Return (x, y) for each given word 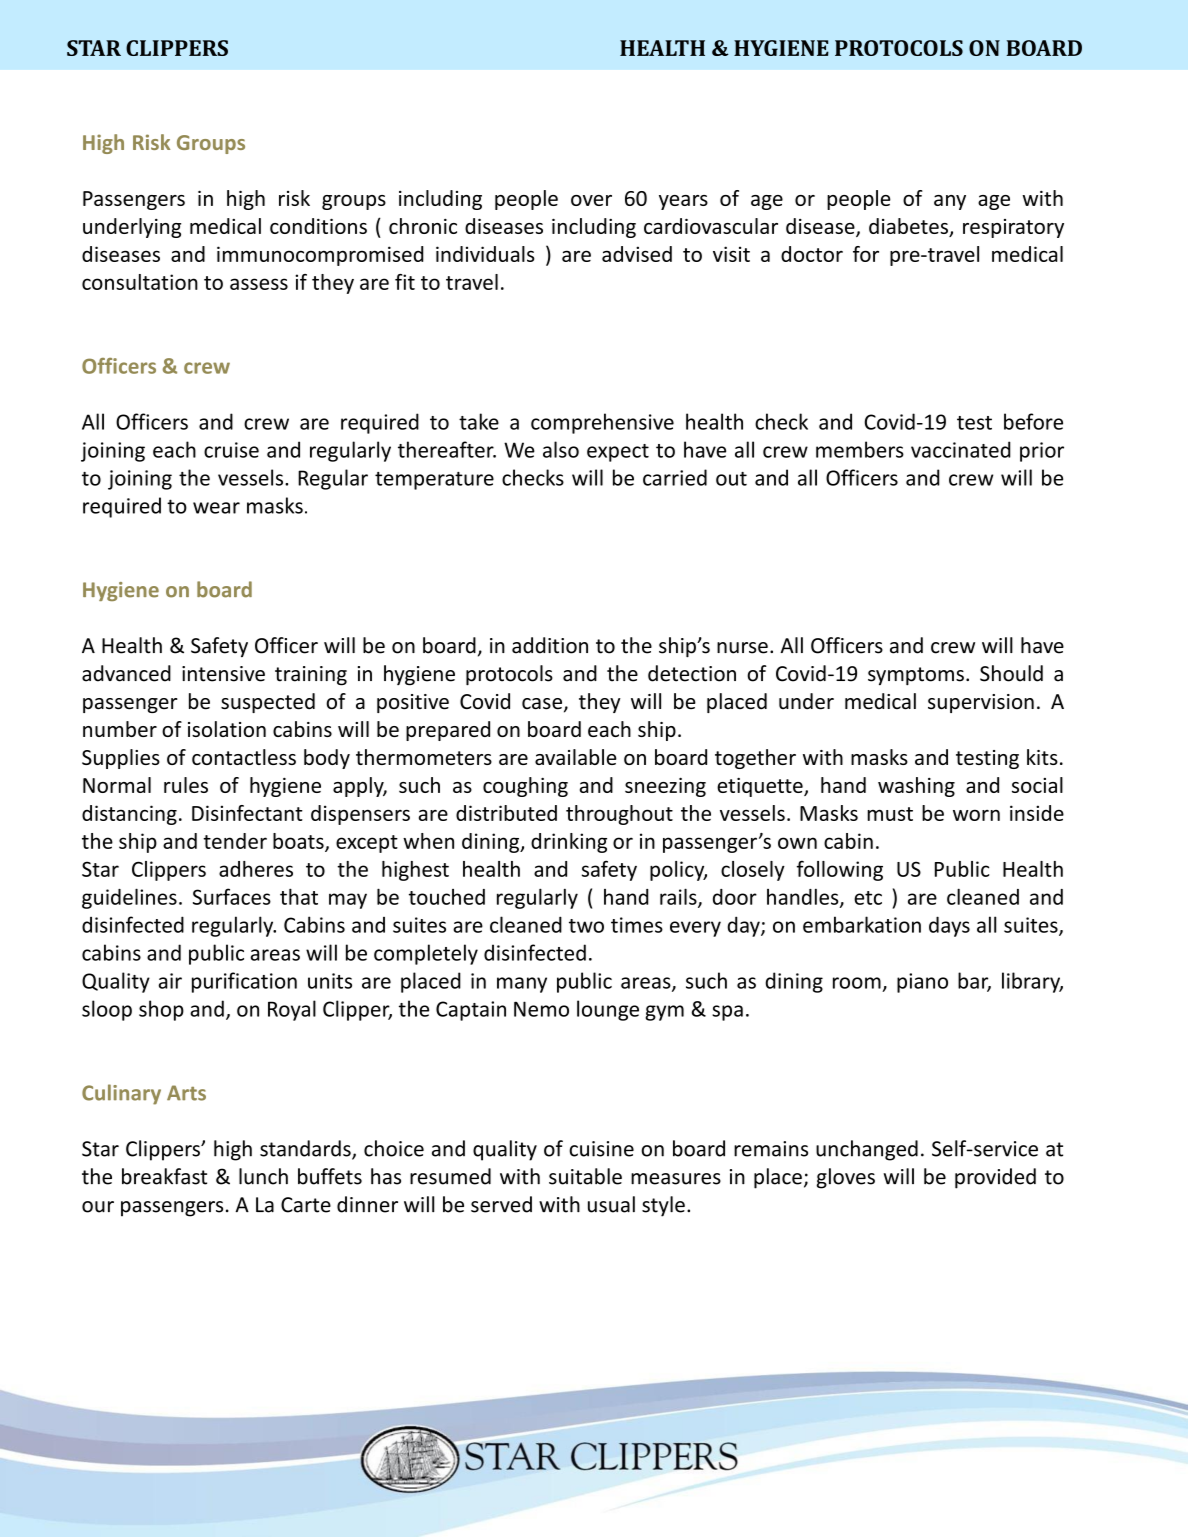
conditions (318, 226)
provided (995, 1178)
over (591, 200)
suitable (585, 1176)
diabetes (909, 227)
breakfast (164, 1176)
